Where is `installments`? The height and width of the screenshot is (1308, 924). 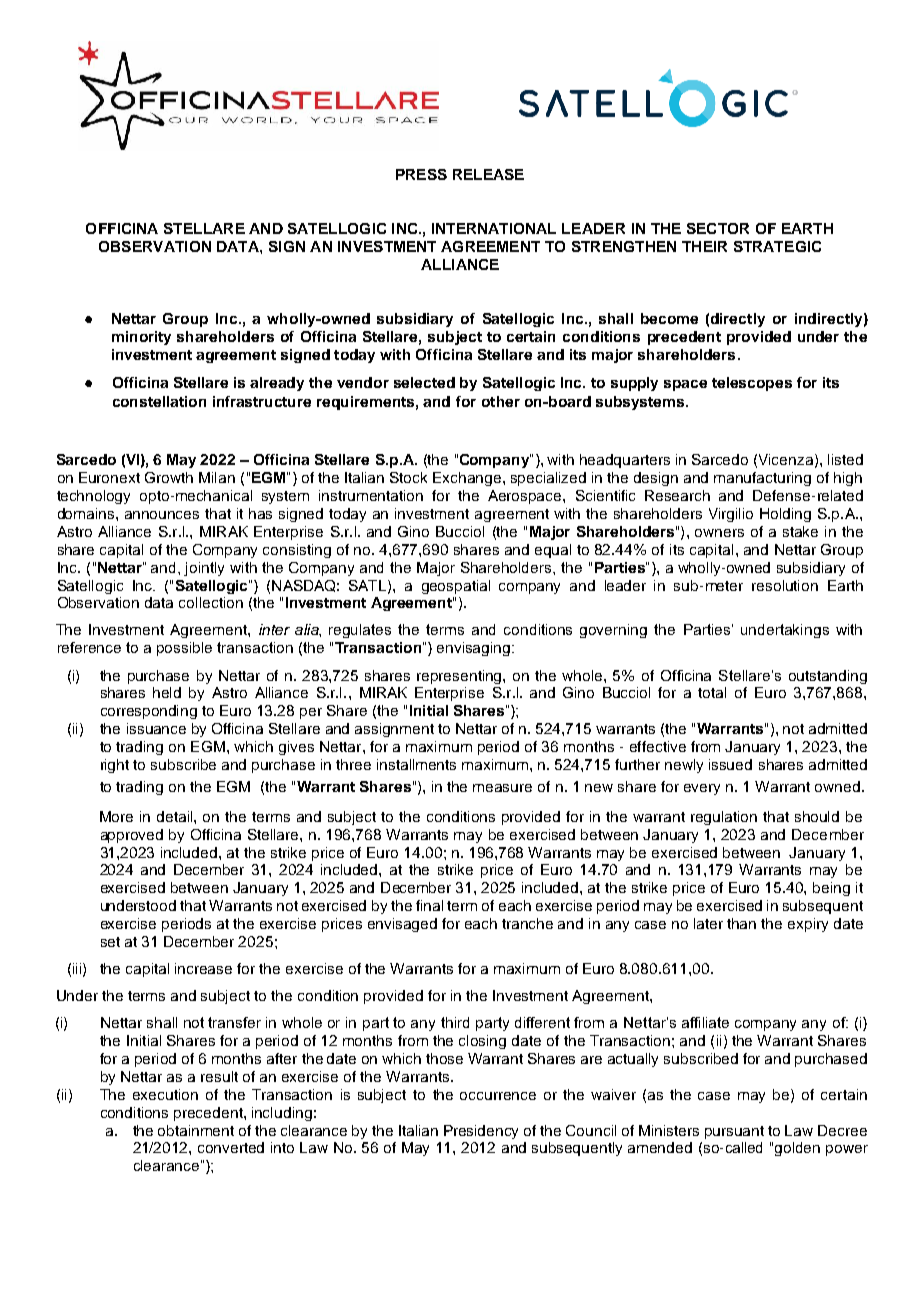
installments is located at coordinates (416, 764).
